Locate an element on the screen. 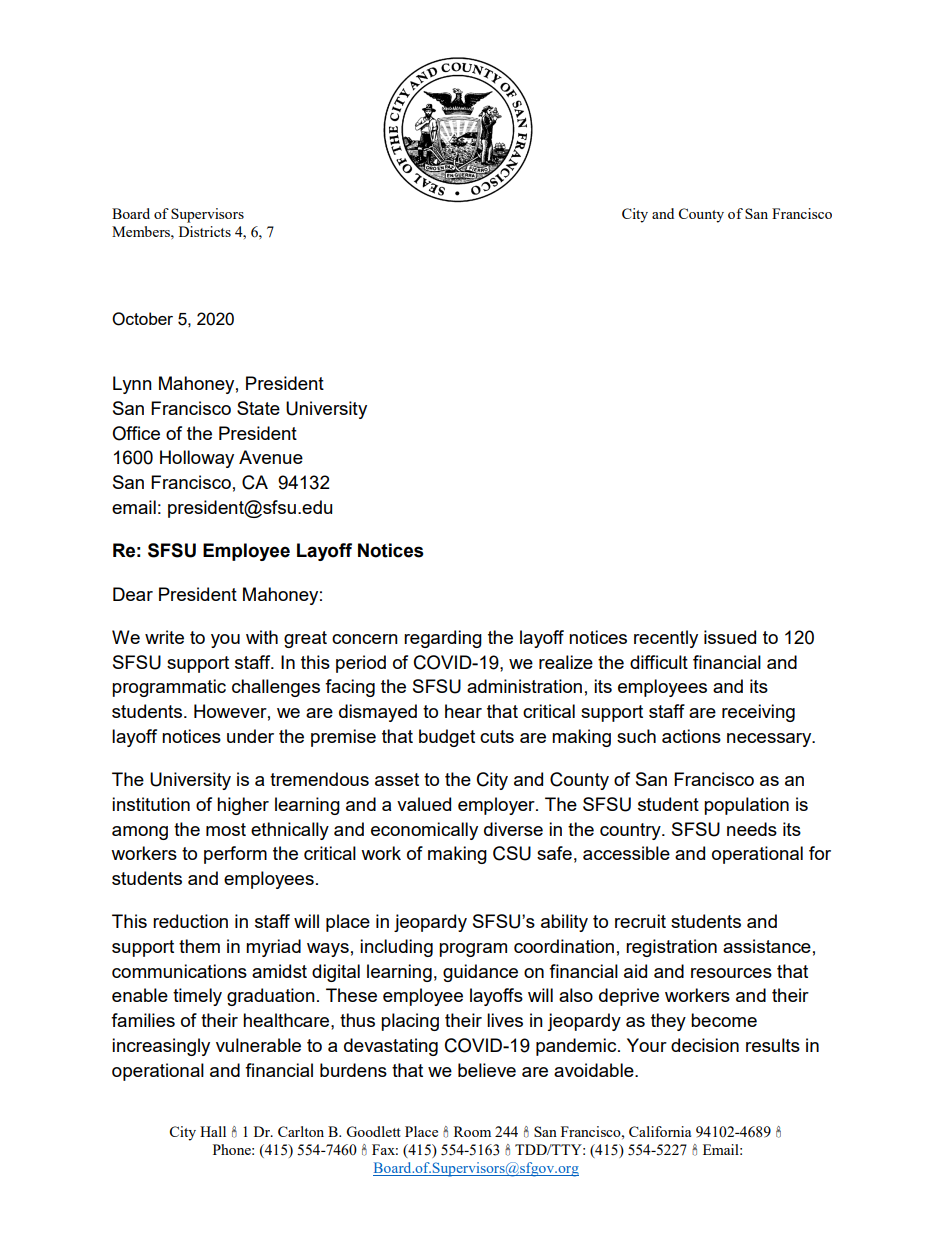 Image resolution: width=952 pixels, height=1233 pixels. regarding is located at coordinates (443, 639).
